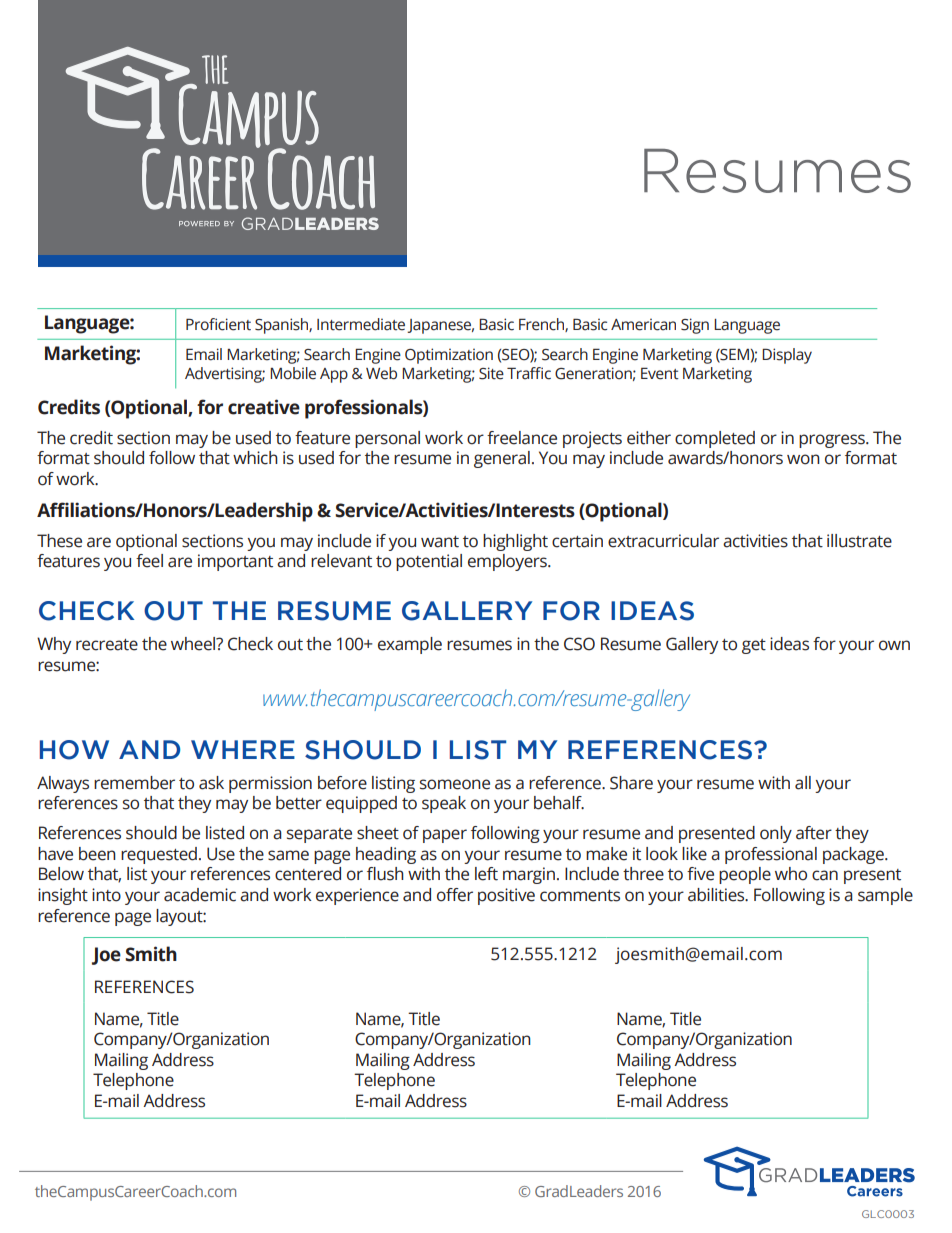  What do you see at coordinates (410, 645) in the image?
I see `example` at bounding box center [410, 645].
